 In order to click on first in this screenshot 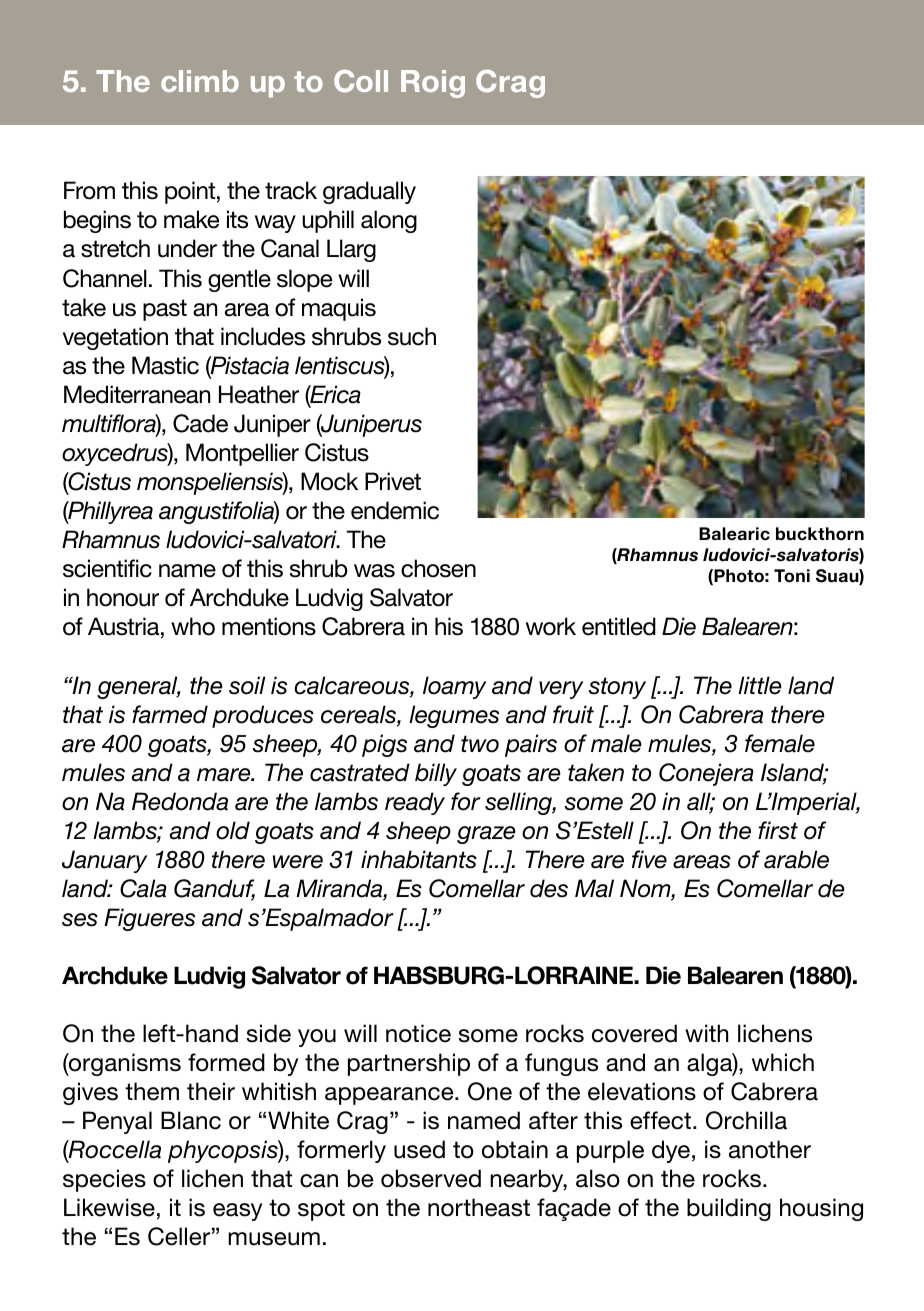, I will do `click(778, 830)`.
